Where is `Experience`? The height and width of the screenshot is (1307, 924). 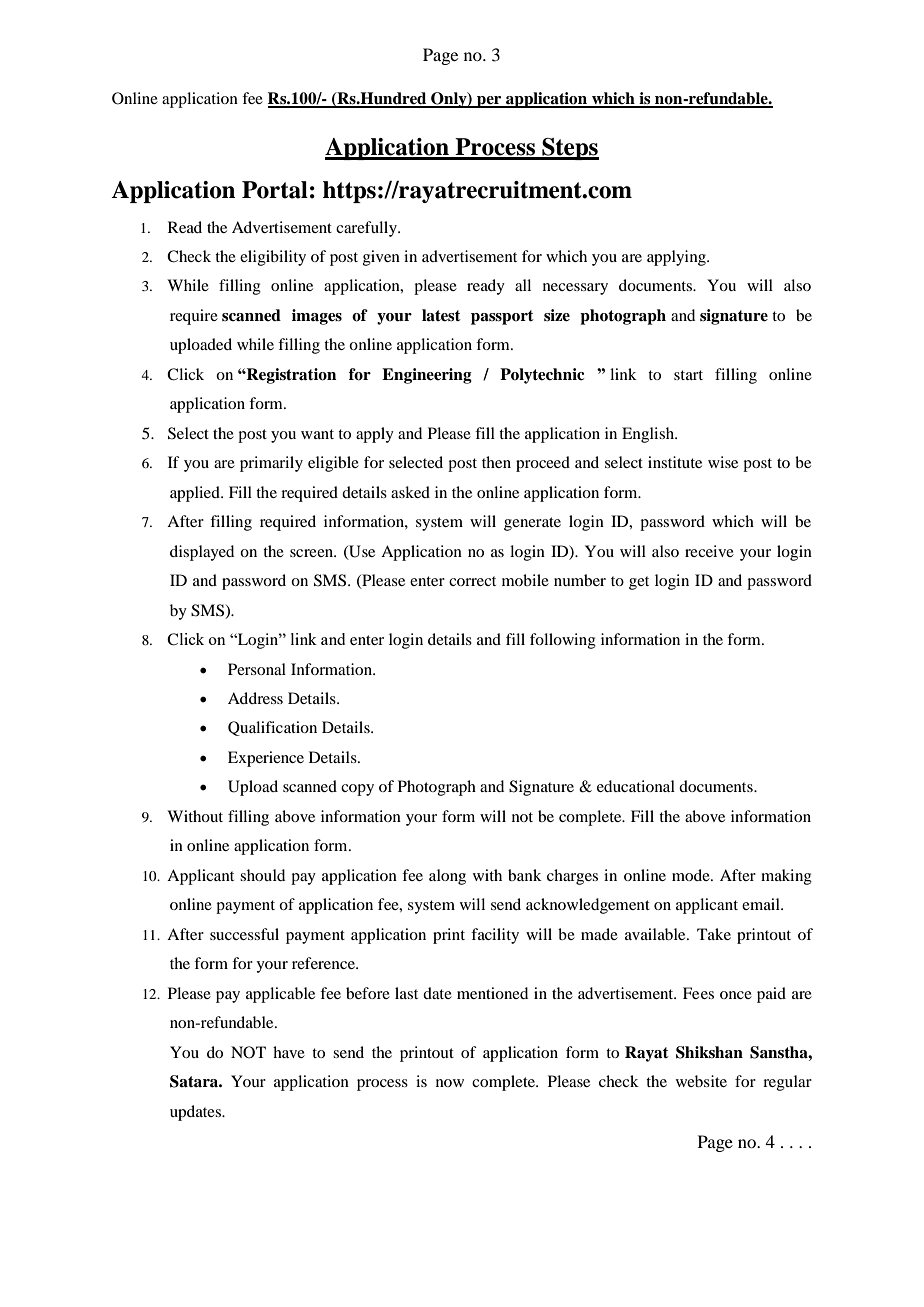
Experience is located at coordinates (266, 759).
